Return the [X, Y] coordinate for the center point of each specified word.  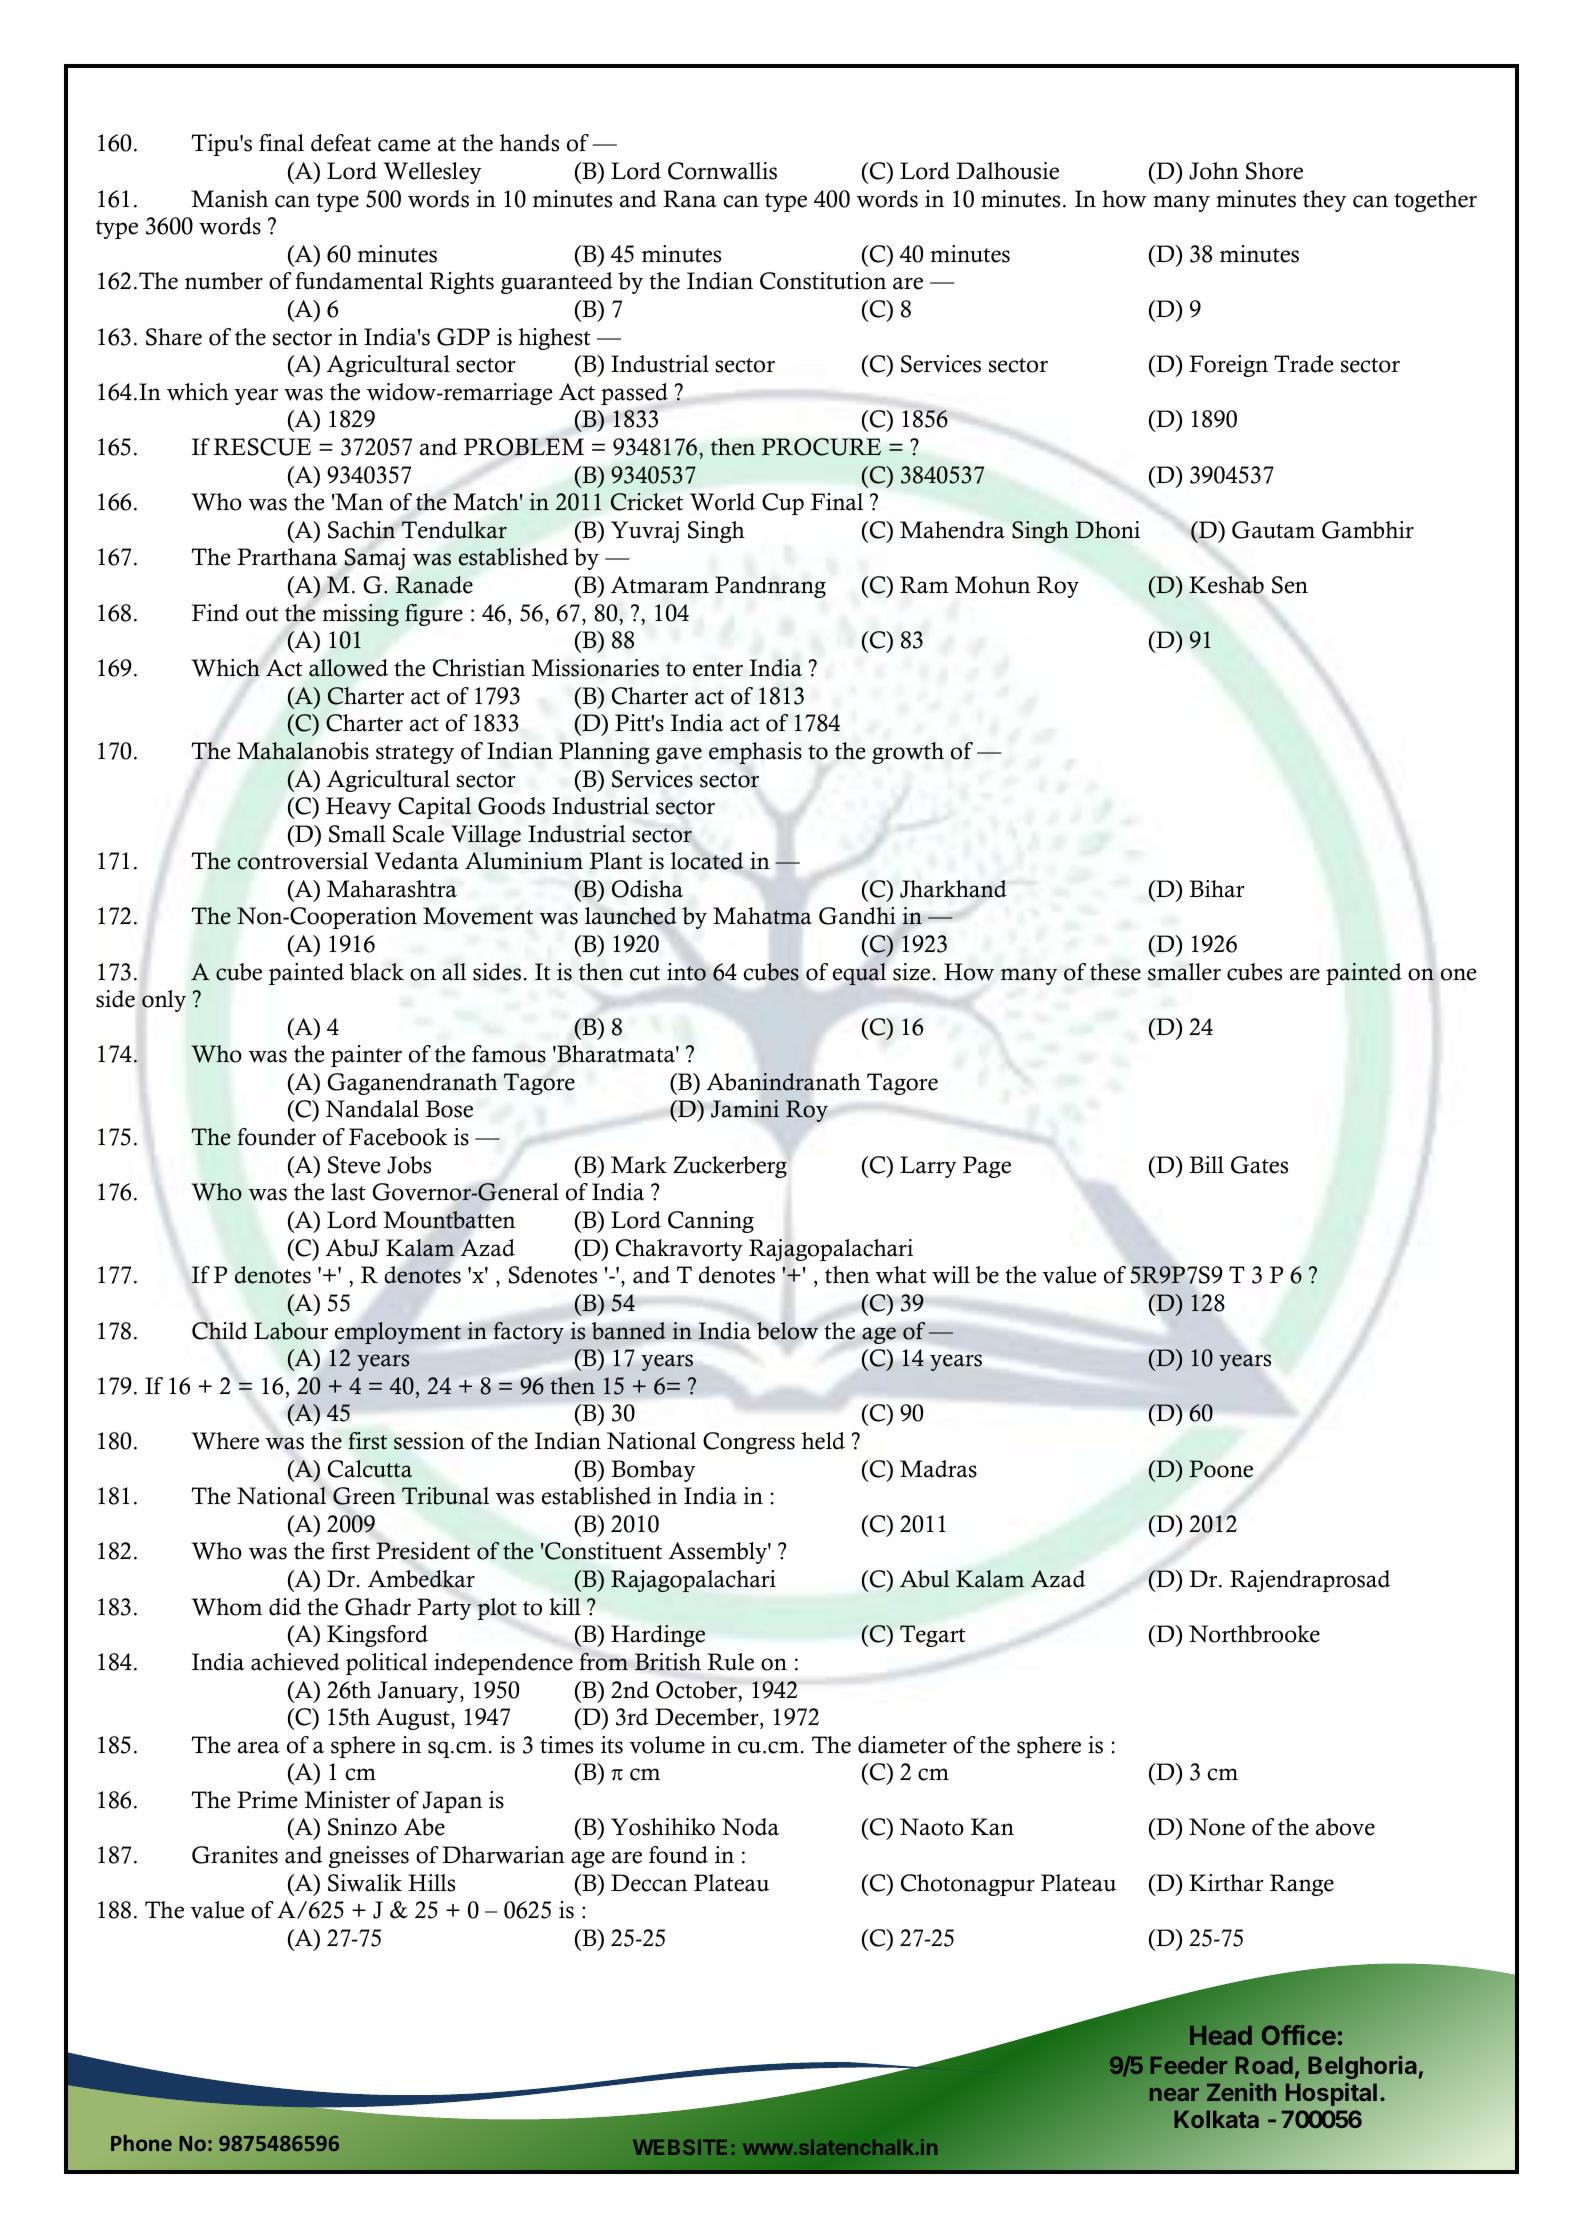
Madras [938, 1469]
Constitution [823, 281]
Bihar [1217, 889]
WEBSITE [680, 2147]
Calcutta [370, 1469]
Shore [1274, 171]
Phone [141, 2143]
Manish [229, 199]
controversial [302, 861]
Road [1264, 2065]
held [823, 1441]
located [707, 861]
